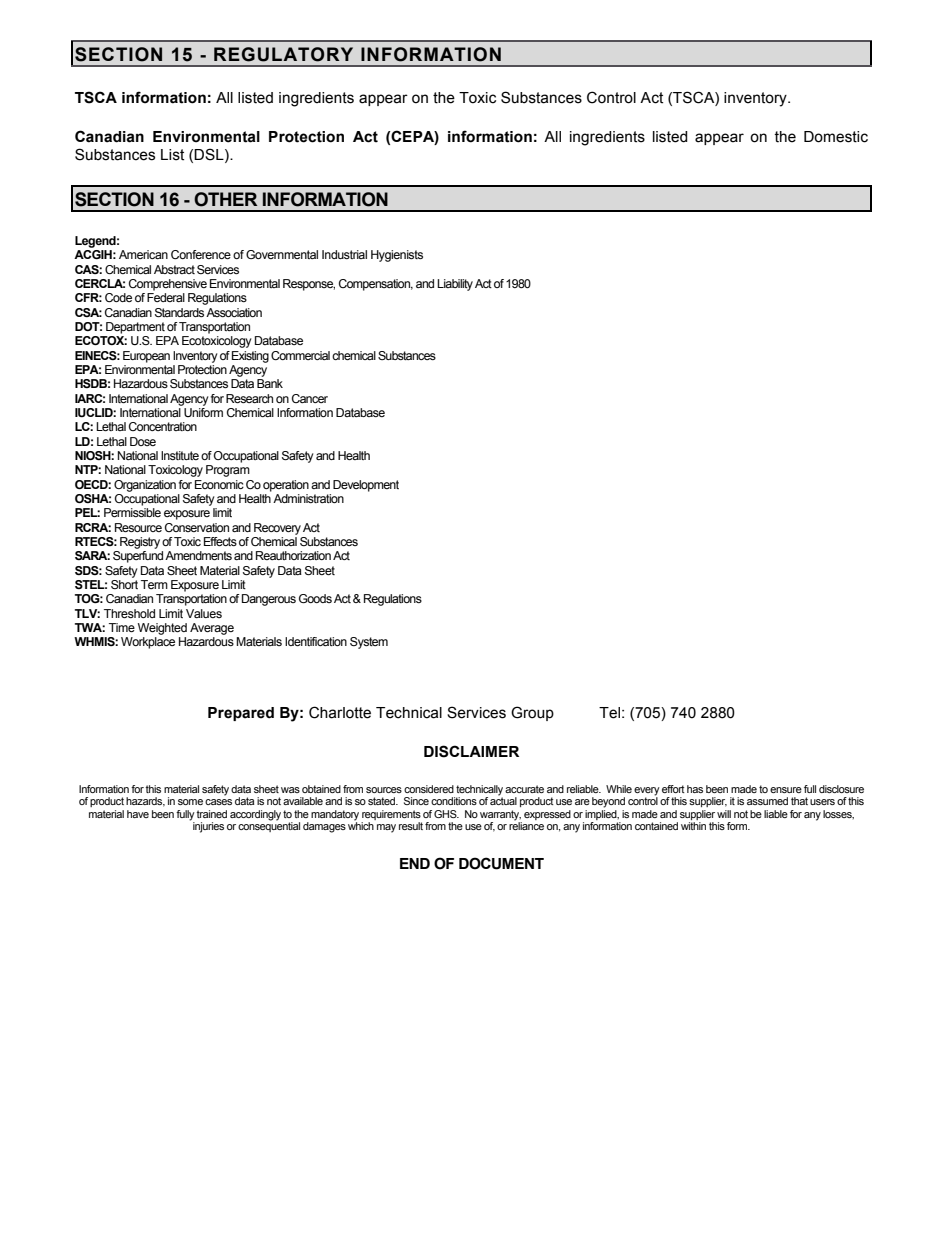 This document has height=1233, width=952. What do you see at coordinates (208, 827) in the document?
I see `injuries` at bounding box center [208, 827].
